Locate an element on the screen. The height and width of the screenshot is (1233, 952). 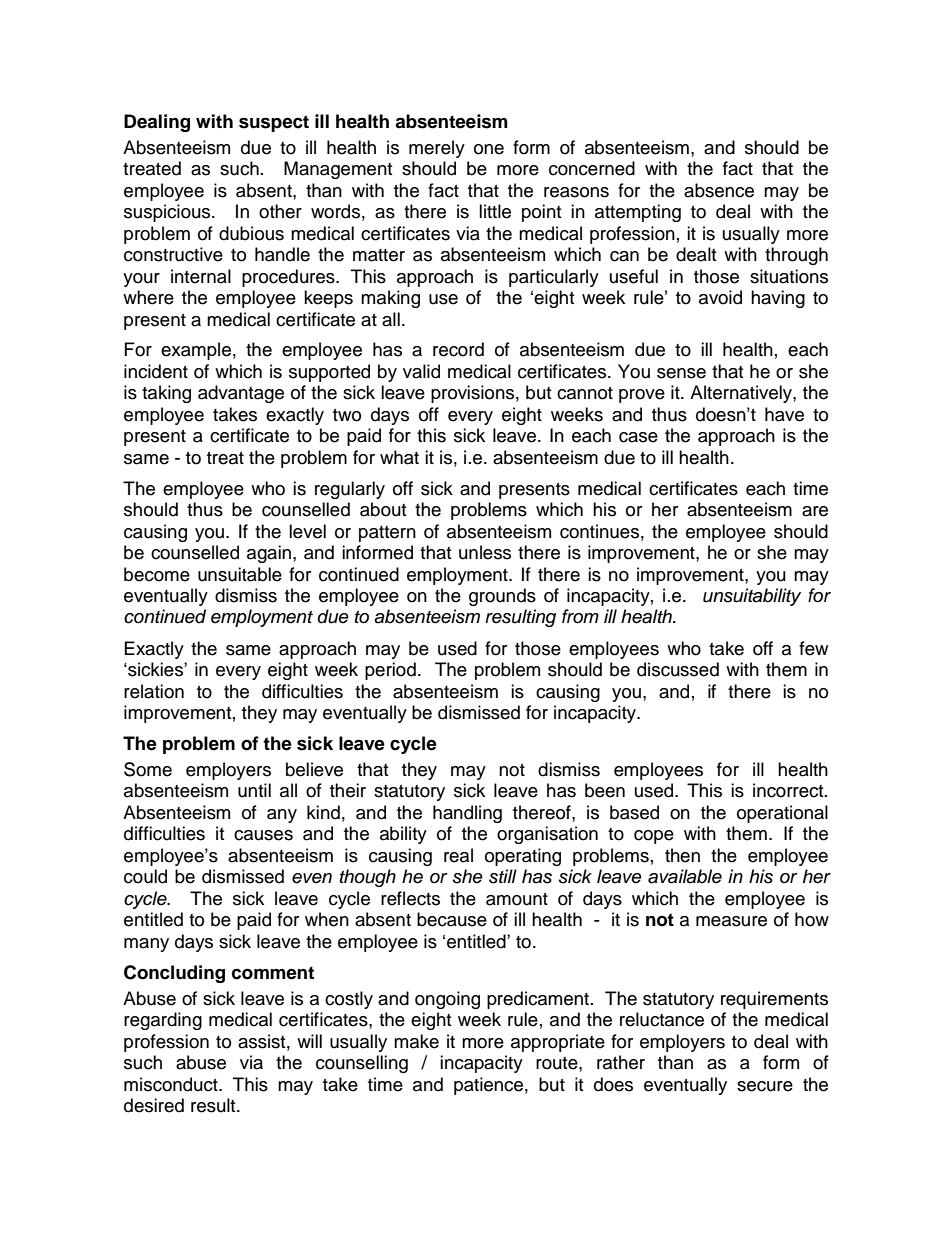
absence is located at coordinates (719, 190).
